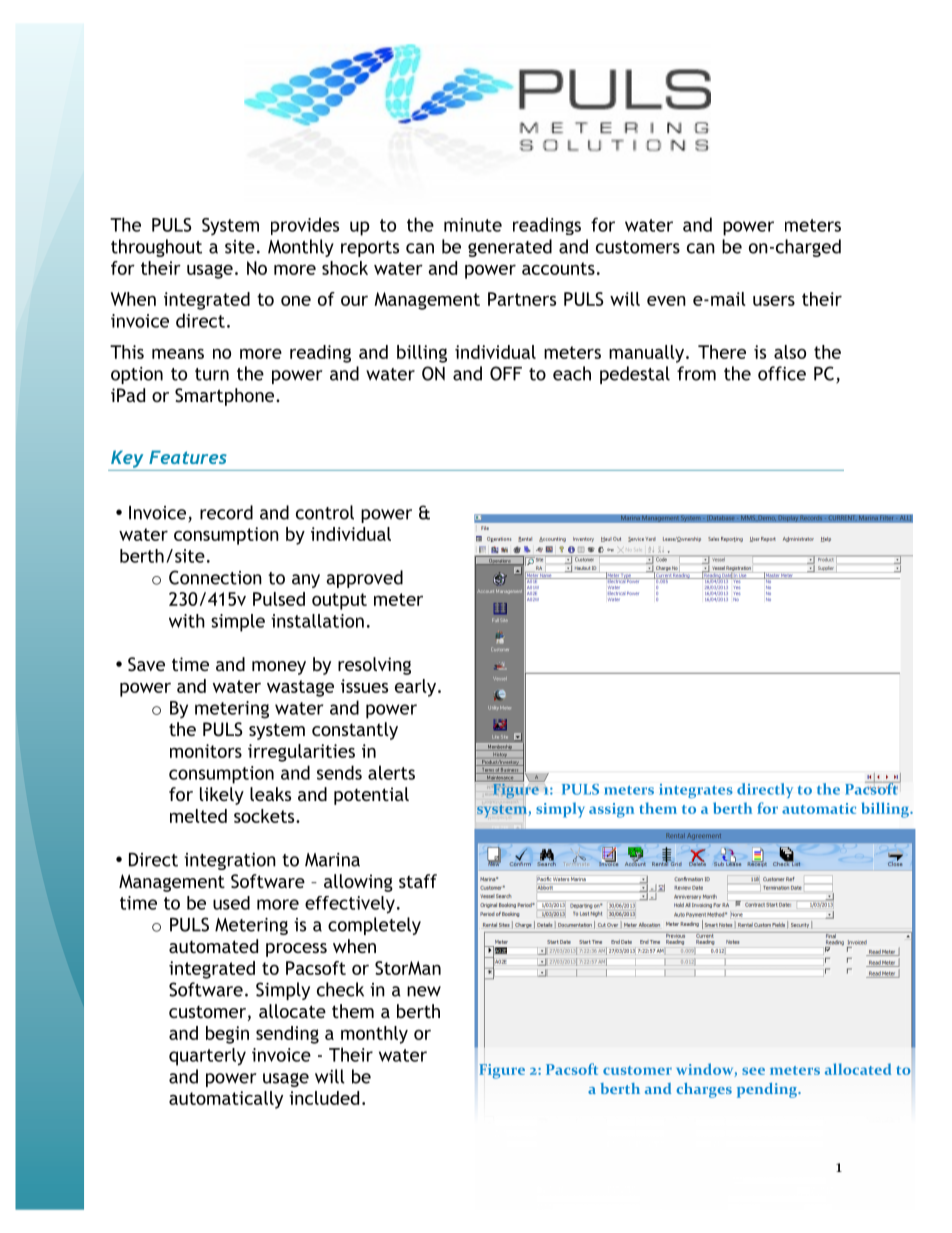  What do you see at coordinates (391, 772) in the image?
I see `alerts` at bounding box center [391, 772].
